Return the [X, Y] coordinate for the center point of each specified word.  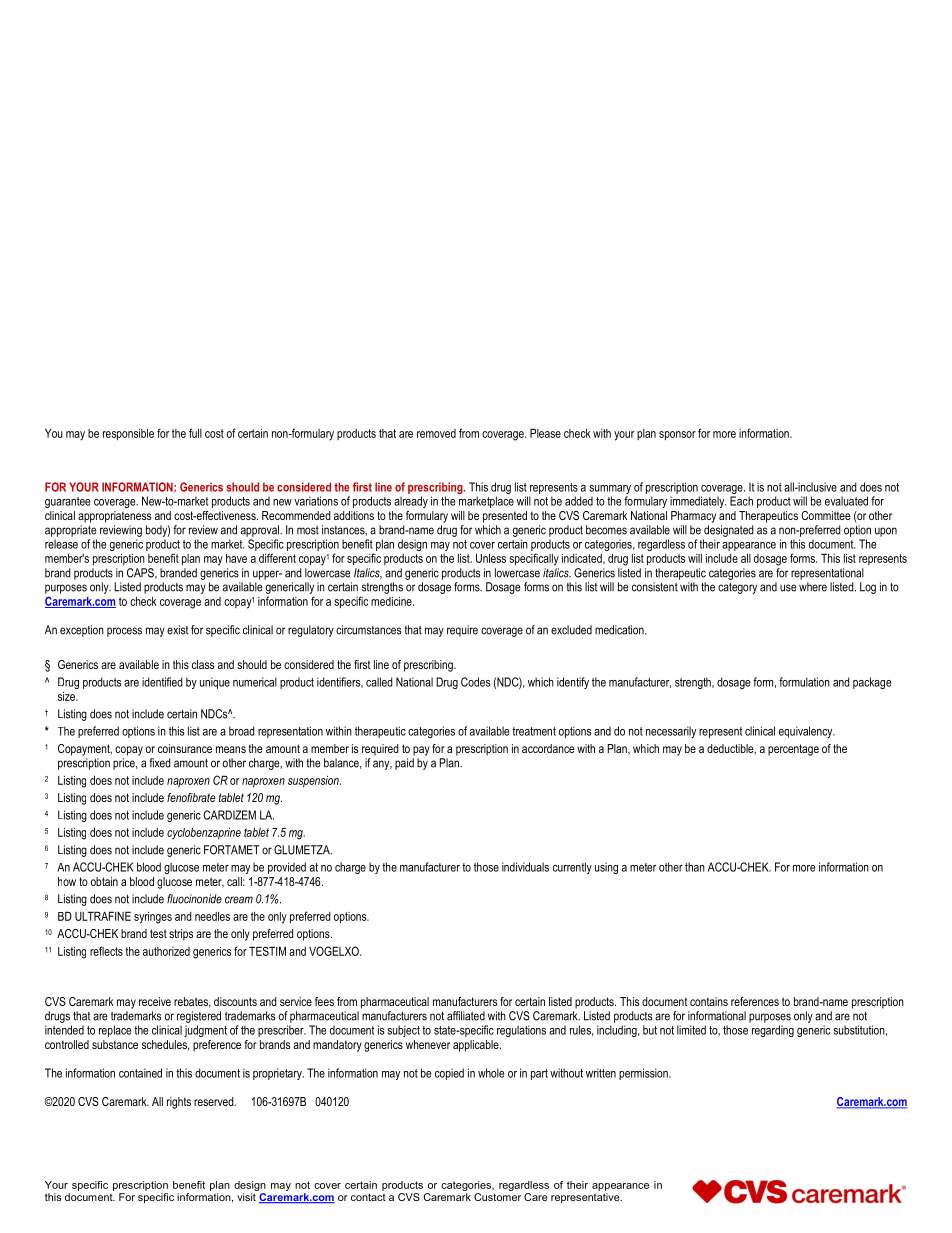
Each [741, 501]
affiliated [466, 1016]
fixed [160, 763]
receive [155, 1001]
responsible [128, 434]
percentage [793, 750]
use [788, 588]
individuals [525, 867]
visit [246, 1197]
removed [436, 433]
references [755, 1001]
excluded [571, 630]
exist [177, 630]
